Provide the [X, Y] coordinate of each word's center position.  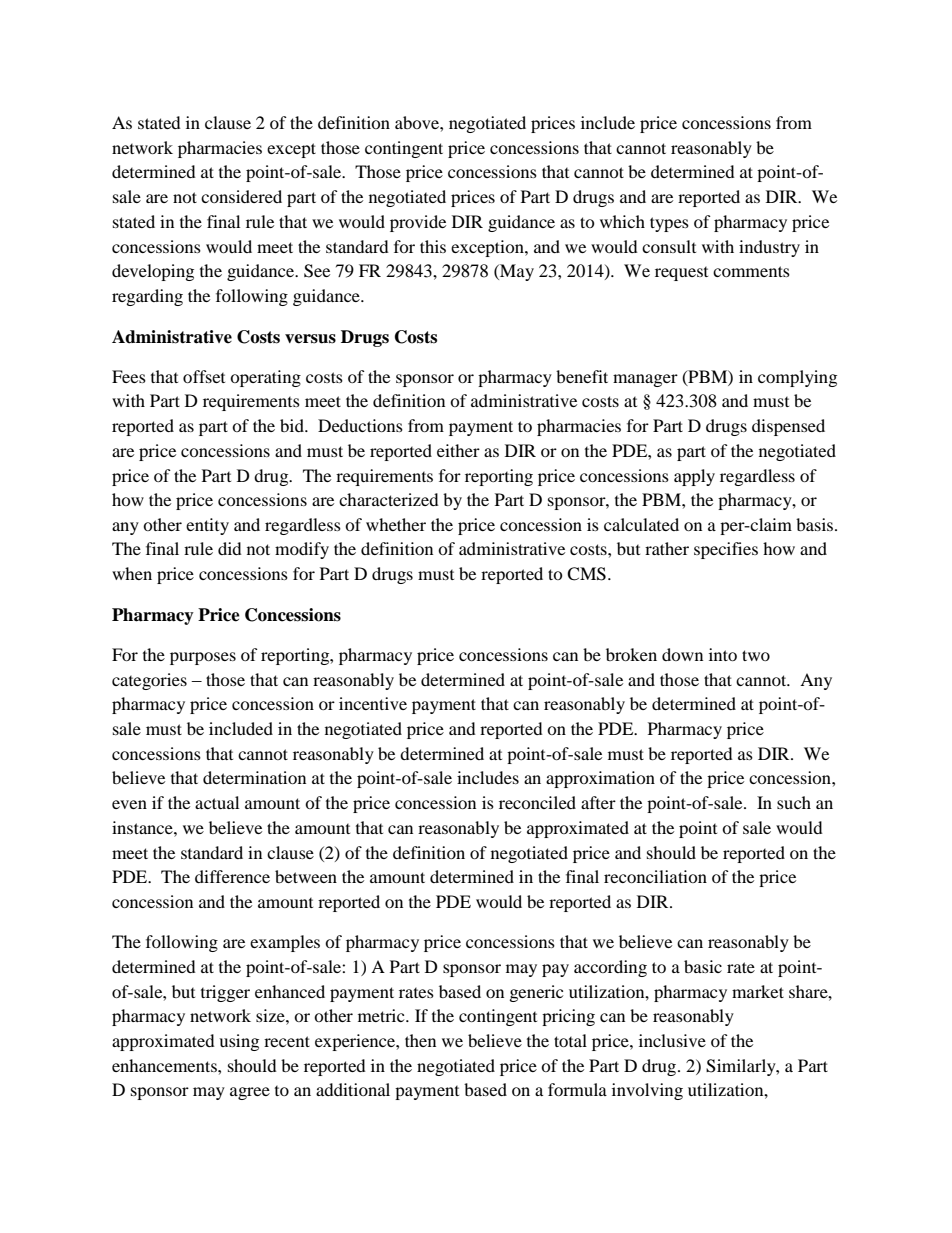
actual [217, 802]
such [794, 802]
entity [207, 526]
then [420, 1040]
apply [694, 477]
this [433, 246]
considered [241, 196]
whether [396, 524]
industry [769, 248]
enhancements [165, 1065]
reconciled [537, 802]
